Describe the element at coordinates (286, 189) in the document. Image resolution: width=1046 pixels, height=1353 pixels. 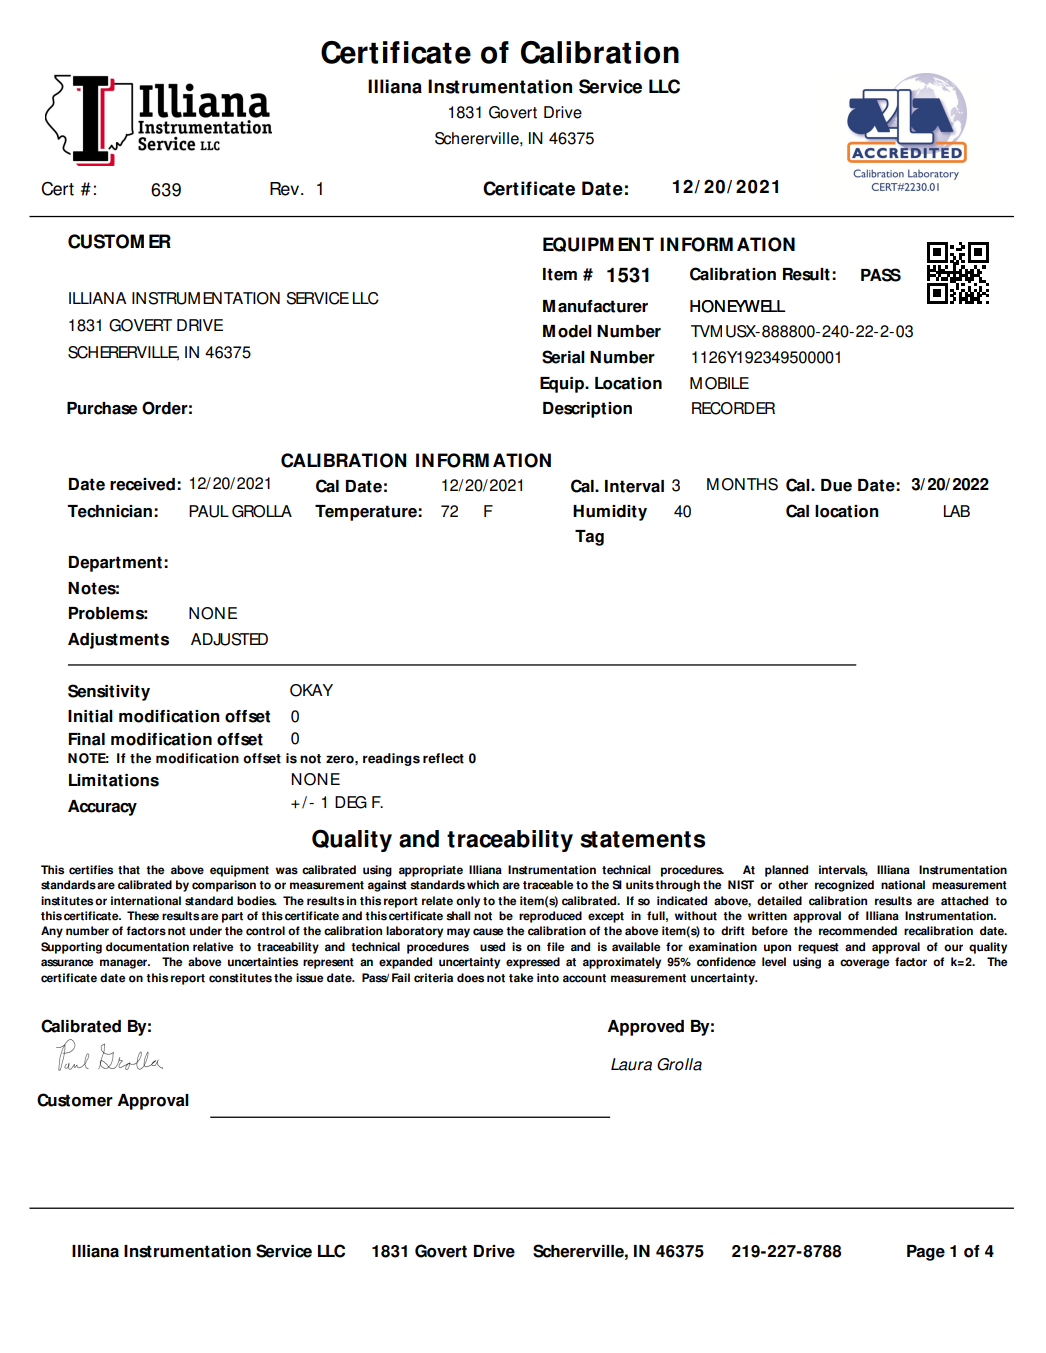
I see `Rev` at that location.
